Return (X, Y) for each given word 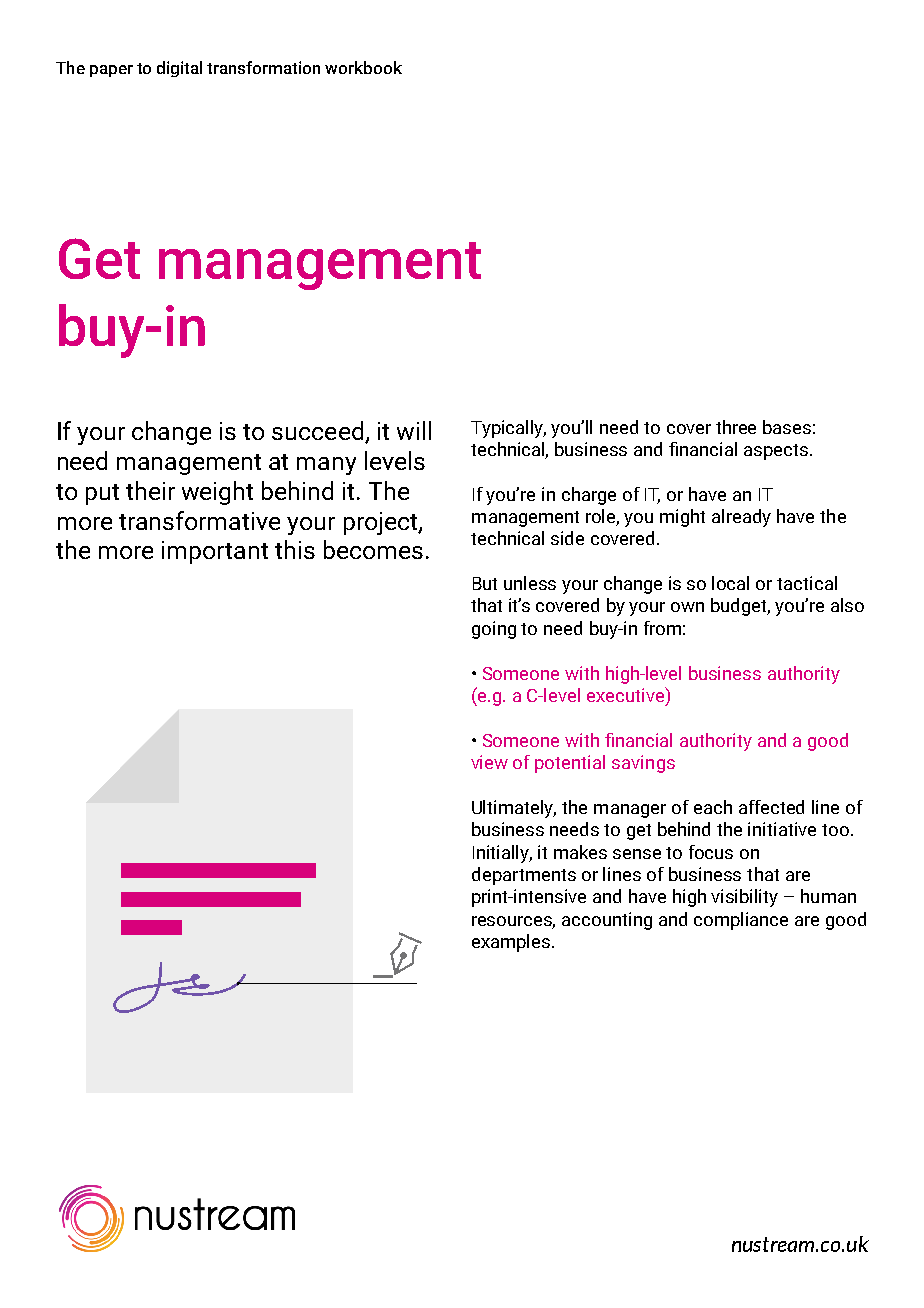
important (215, 552)
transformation (263, 67)
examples (512, 943)
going (494, 630)
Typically (508, 429)
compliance (741, 921)
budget (740, 607)
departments (524, 876)
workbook (363, 67)
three (736, 427)
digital (179, 69)
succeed (317, 430)
